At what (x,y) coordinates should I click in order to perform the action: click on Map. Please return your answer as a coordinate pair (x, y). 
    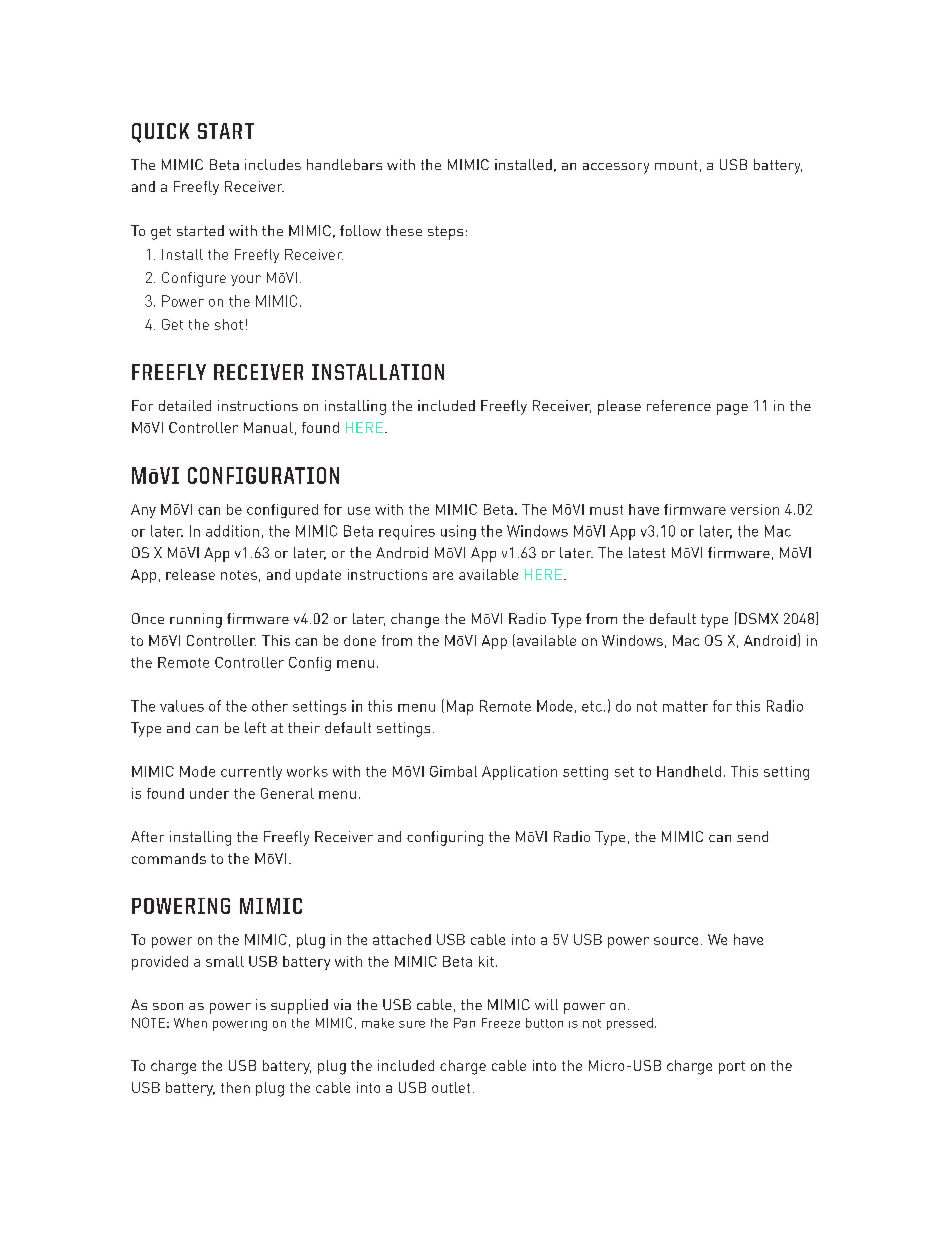
    Looking at the image, I should click on (460, 707).
